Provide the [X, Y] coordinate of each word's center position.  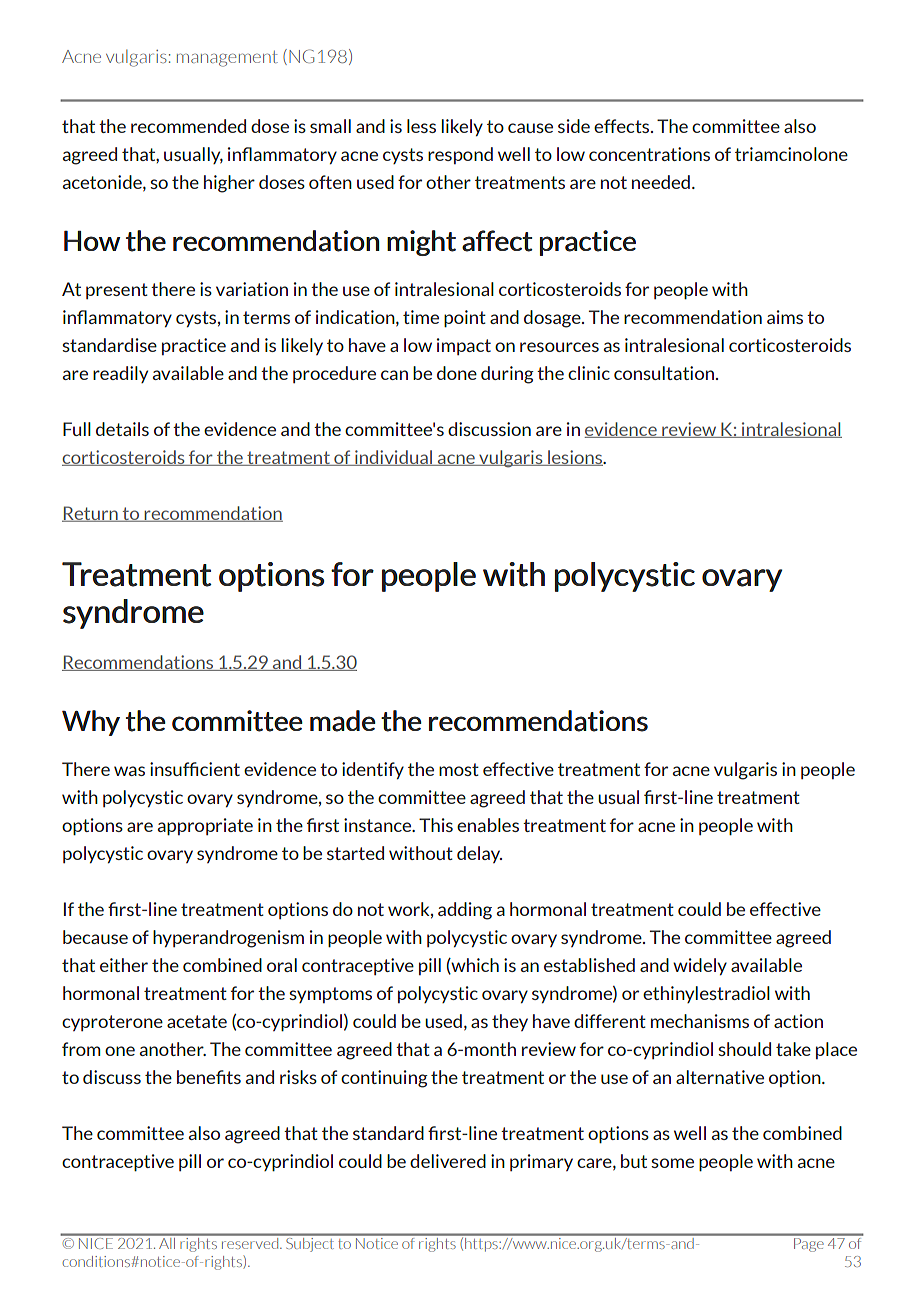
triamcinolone [791, 154]
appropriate [205, 827]
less [421, 126]
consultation [664, 373]
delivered [448, 1161]
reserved [250, 1242]
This [436, 825]
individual [394, 458]
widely [700, 966]
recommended [188, 126]
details [122, 429]
